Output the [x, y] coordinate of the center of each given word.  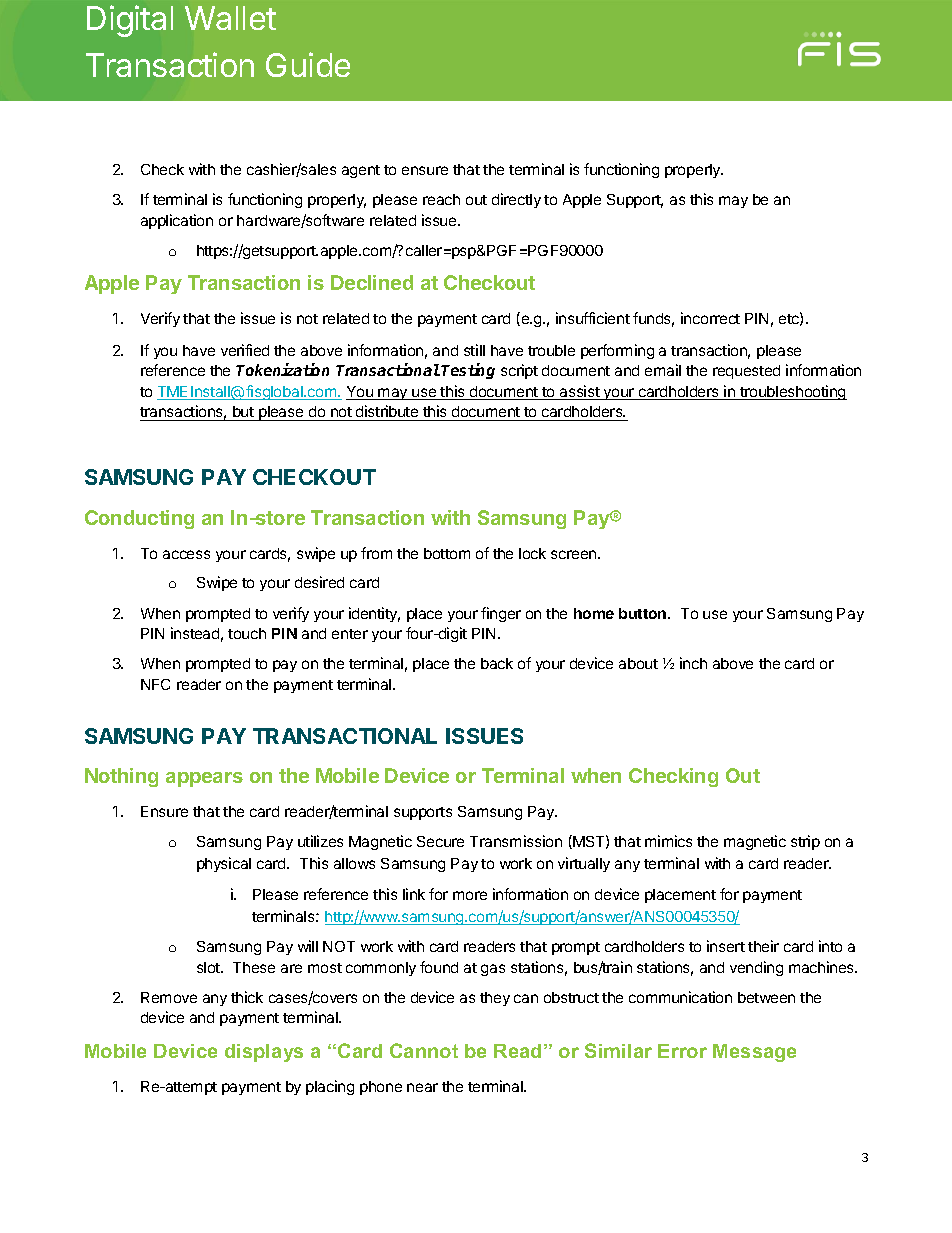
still [474, 350]
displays [264, 1053]
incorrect [710, 318]
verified [245, 350]
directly [516, 200]
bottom [447, 553]
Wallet [230, 18]
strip [805, 842]
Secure [440, 841]
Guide [308, 64]
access [186, 554]
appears [204, 779]
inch [693, 663]
